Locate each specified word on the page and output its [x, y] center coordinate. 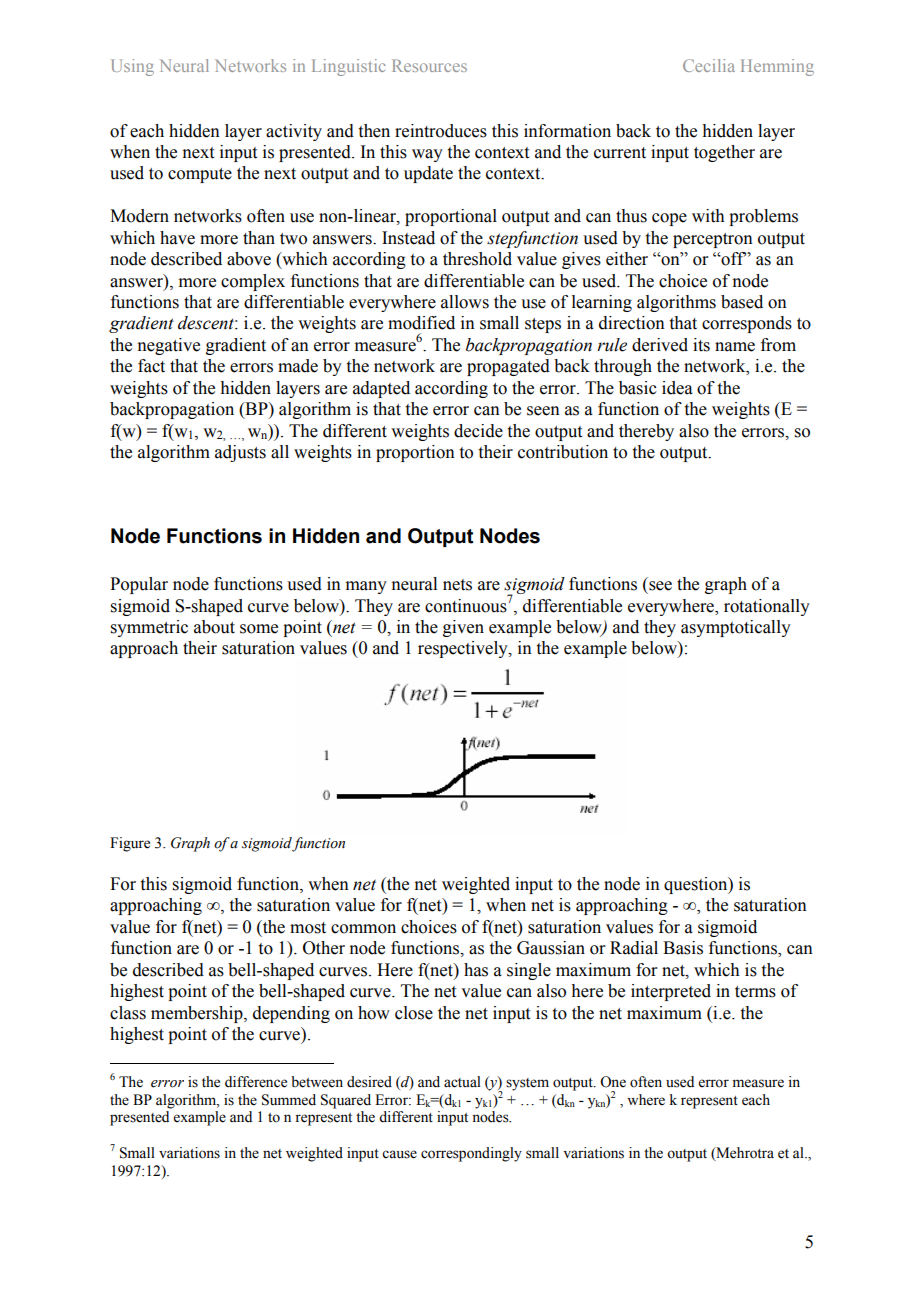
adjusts [240, 453]
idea [677, 388]
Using [132, 67]
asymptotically [736, 628]
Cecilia [709, 65]
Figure [130, 844]
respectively [464, 649]
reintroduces [441, 131]
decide [478, 431]
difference [256, 1082]
